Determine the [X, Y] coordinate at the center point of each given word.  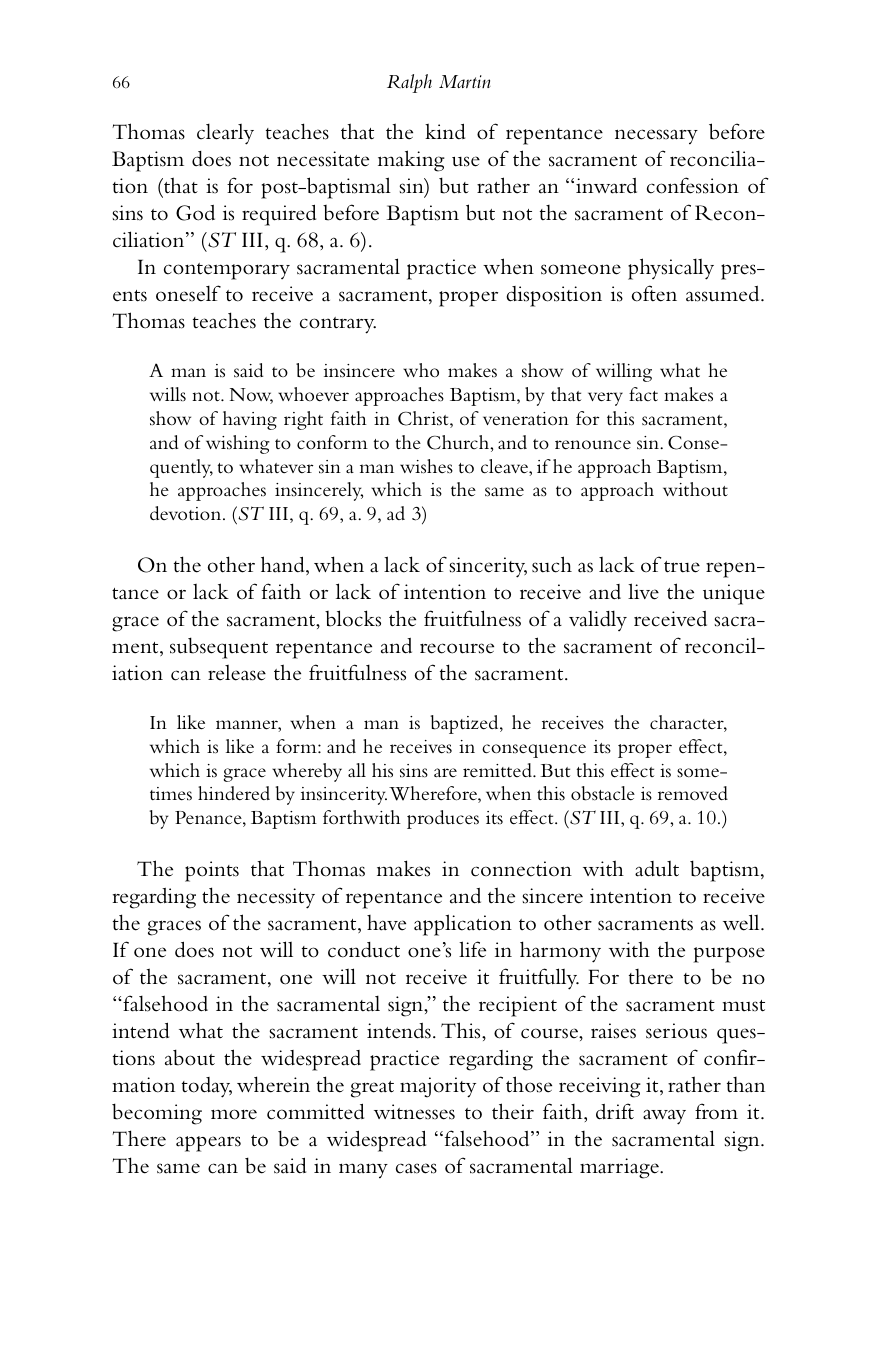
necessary [656, 137]
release [237, 673]
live [643, 591]
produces [443, 819]
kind [445, 131]
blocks [353, 618]
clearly [225, 134]
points [212, 871]
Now [251, 396]
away [664, 1117]
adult [657, 869]
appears [208, 1144]
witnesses [414, 1112]
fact [643, 394]
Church [459, 442]
